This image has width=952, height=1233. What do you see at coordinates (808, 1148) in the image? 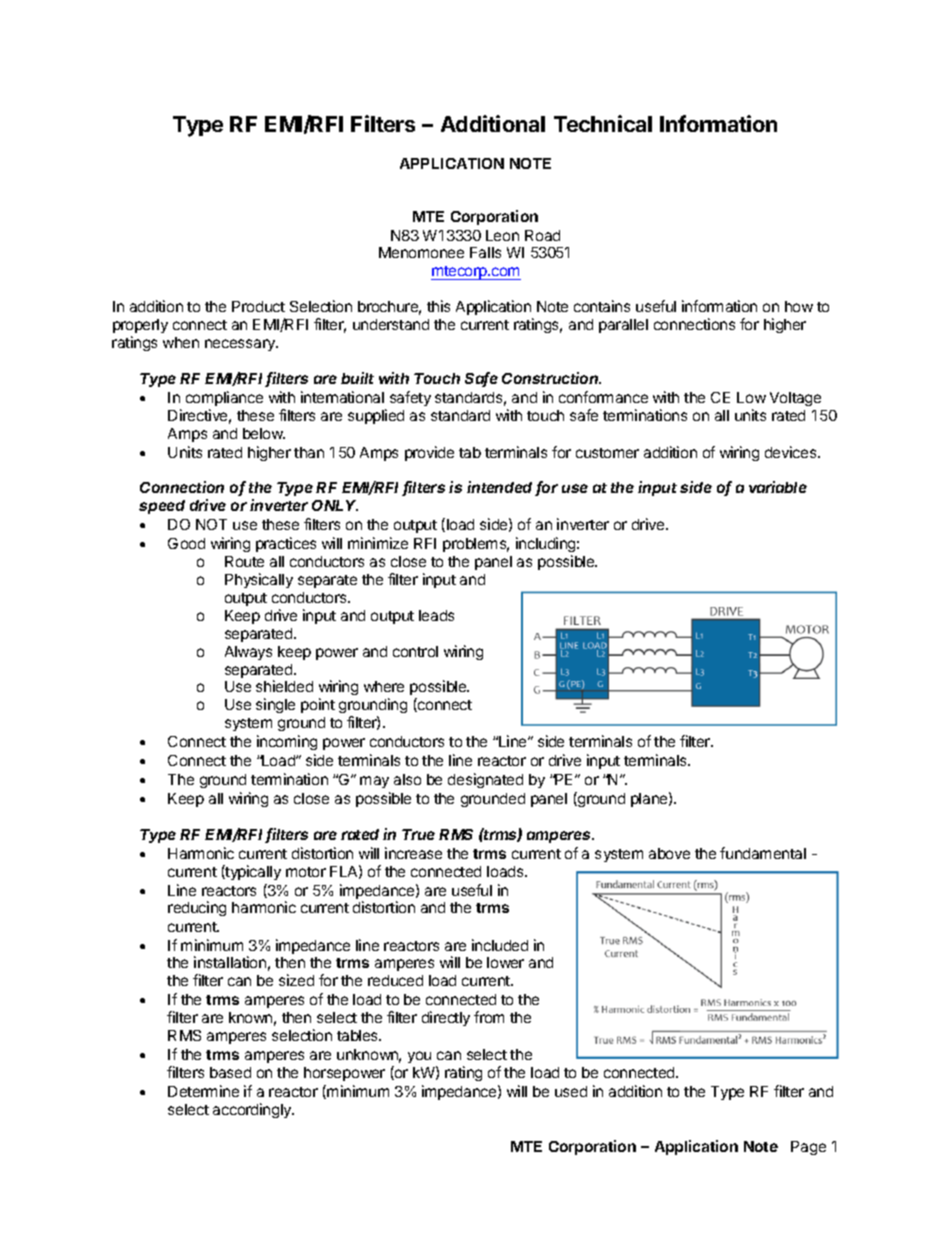
I see `Page` at bounding box center [808, 1148].
